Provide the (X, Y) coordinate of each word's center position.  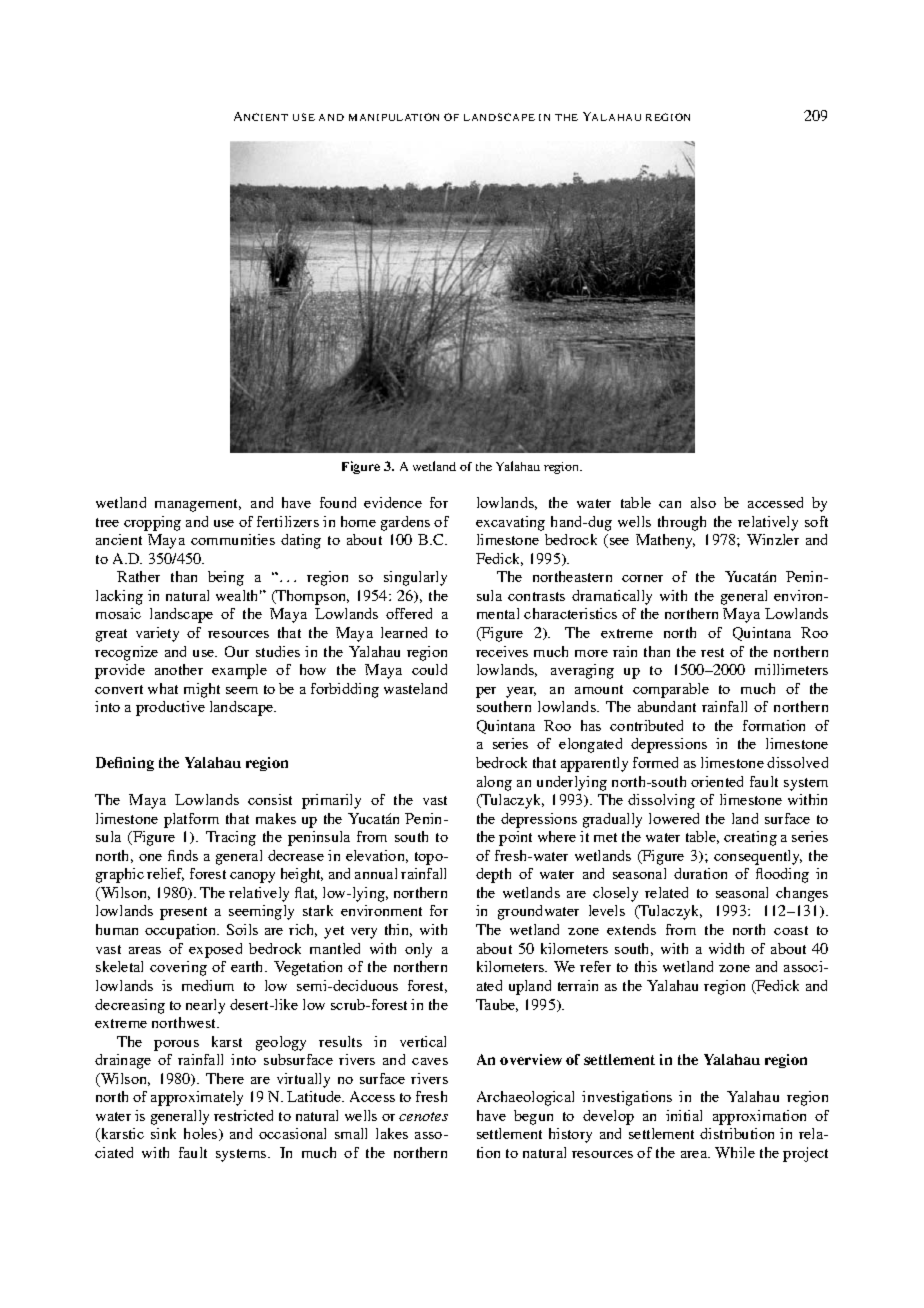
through (682, 523)
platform (191, 820)
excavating (510, 523)
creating (750, 838)
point (515, 838)
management (198, 505)
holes (202, 1134)
